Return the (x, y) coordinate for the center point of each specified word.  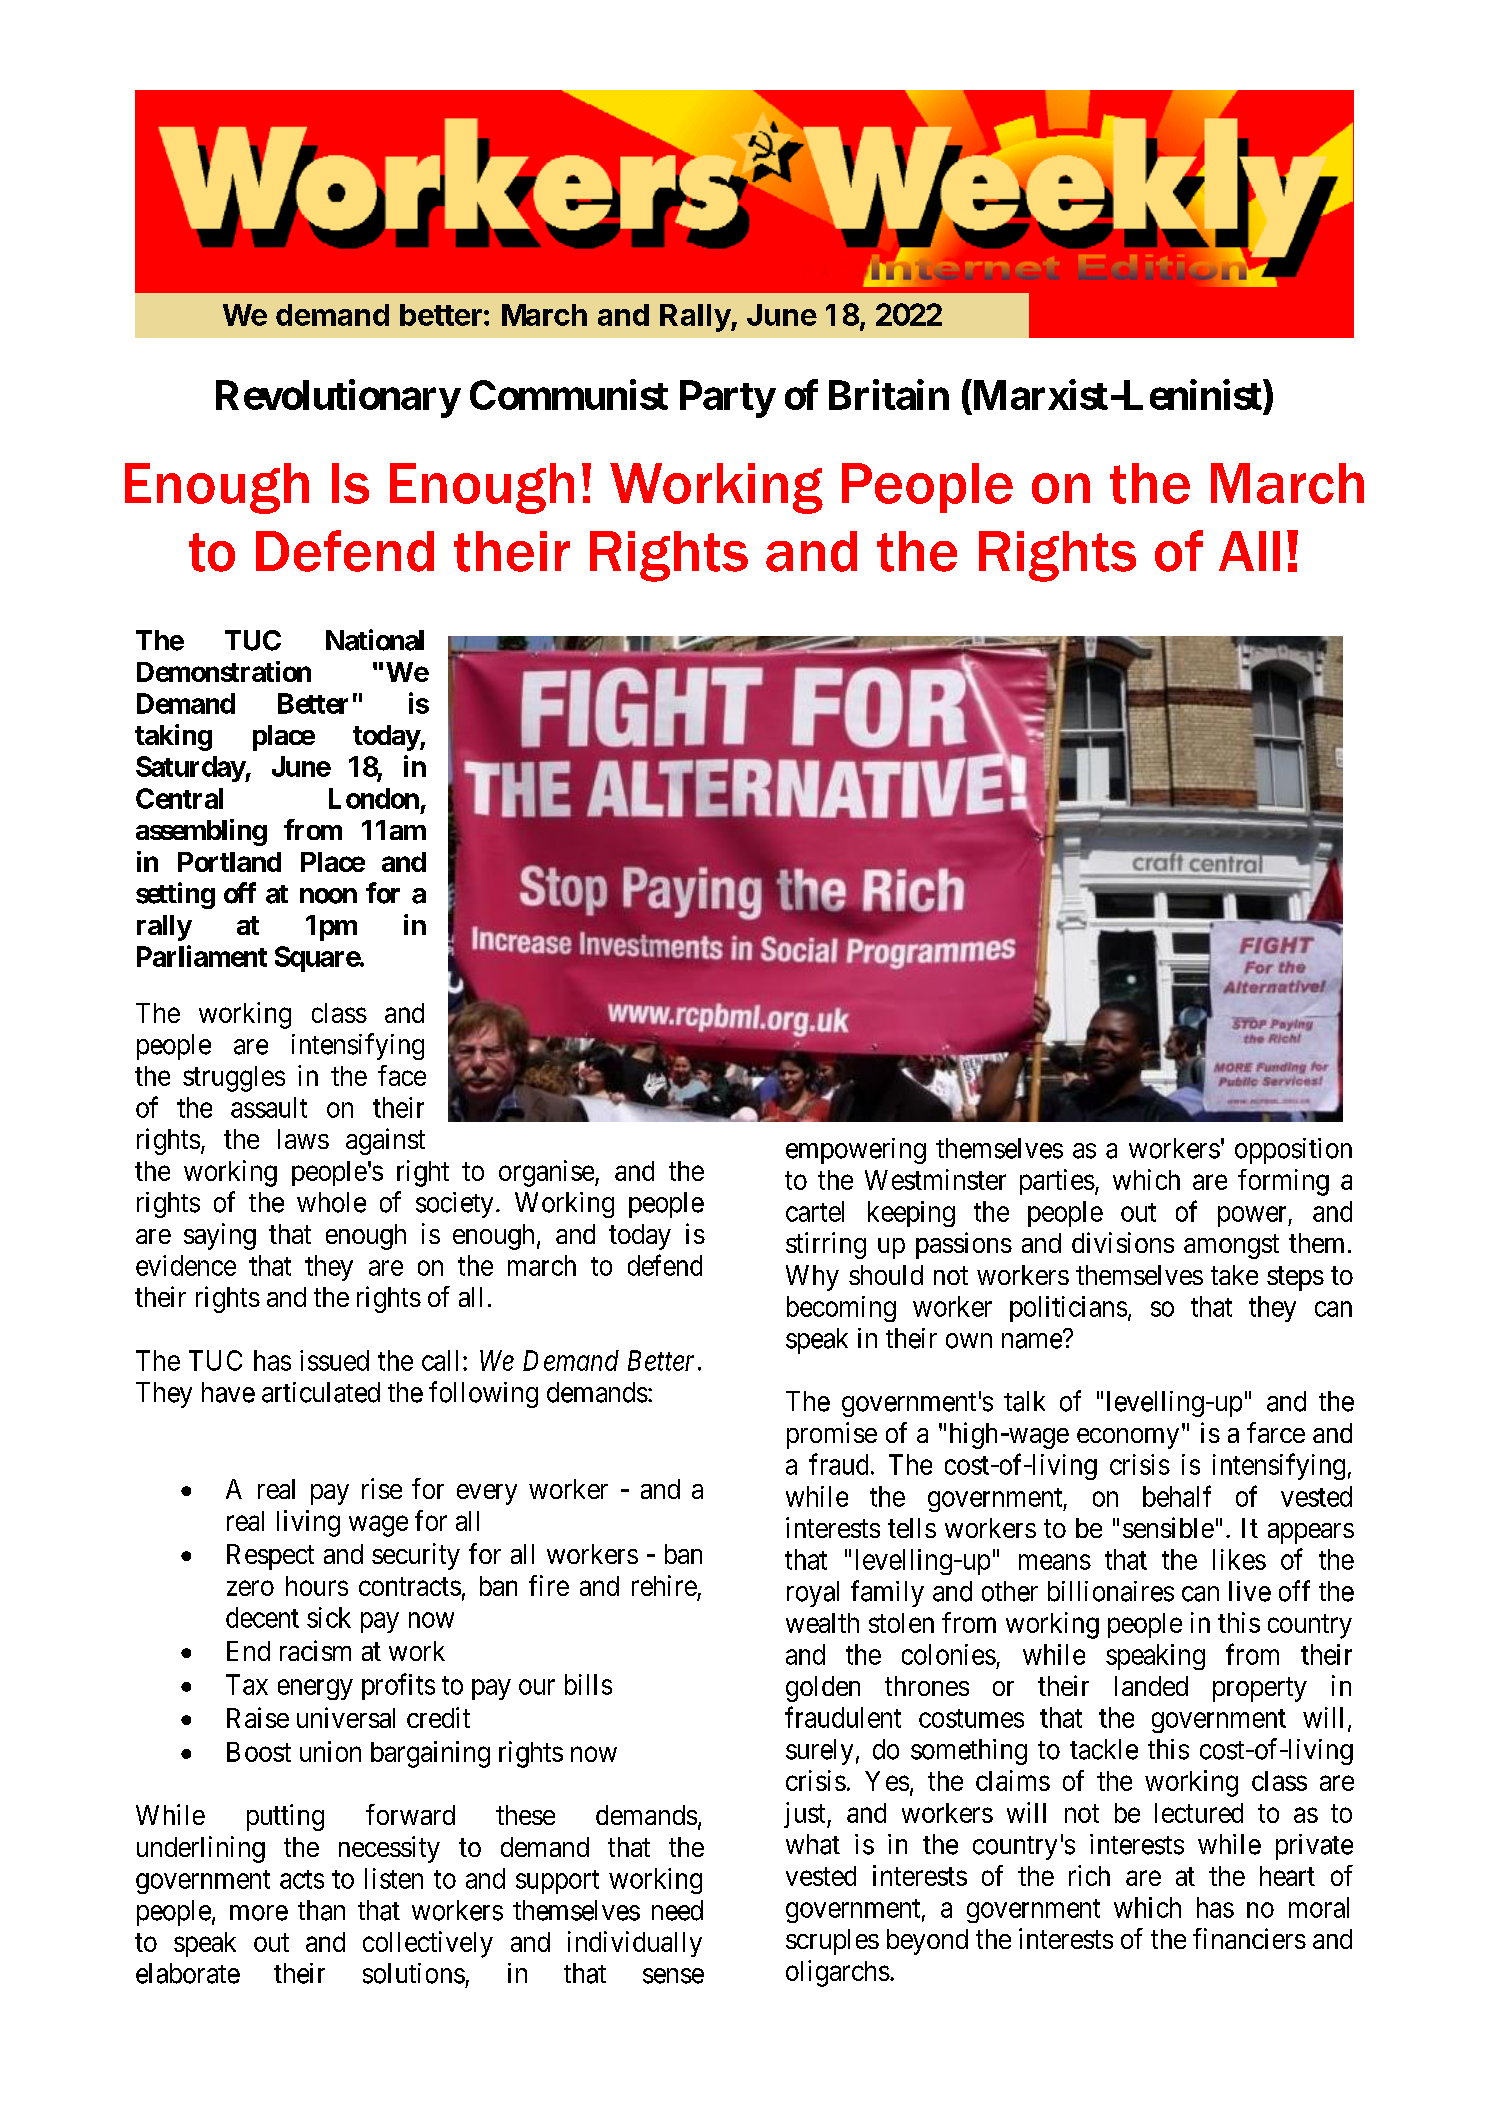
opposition (1293, 1151)
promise (832, 1435)
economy (1128, 1438)
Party (727, 399)
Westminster (935, 1179)
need (677, 1910)
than (321, 1910)
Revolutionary (338, 399)
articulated (321, 1392)
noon (328, 896)
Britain (889, 395)
